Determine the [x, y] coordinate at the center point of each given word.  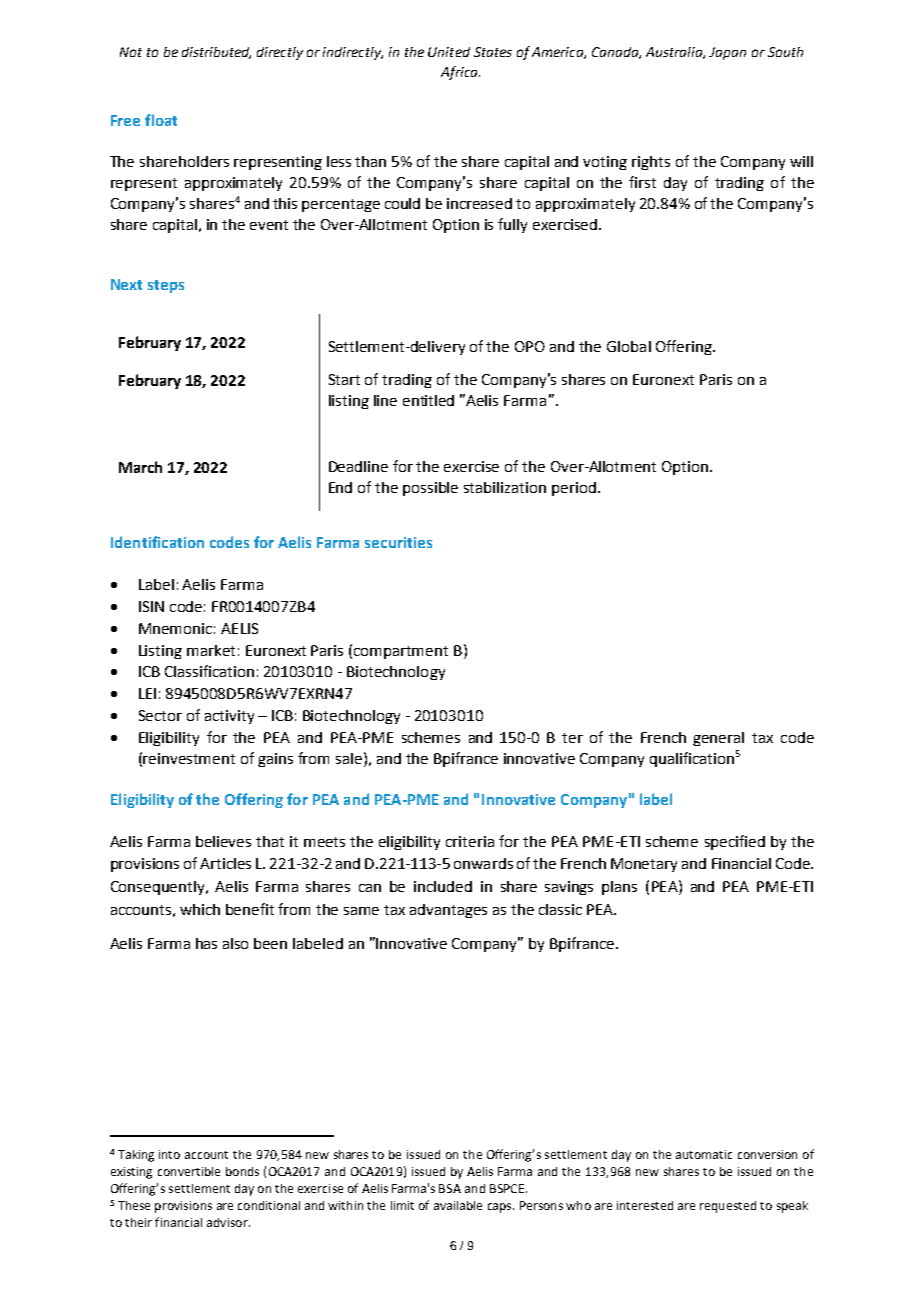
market [211, 650]
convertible [189, 1171]
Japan [727, 53]
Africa [460, 73]
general [718, 739]
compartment [401, 652]
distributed [216, 53]
